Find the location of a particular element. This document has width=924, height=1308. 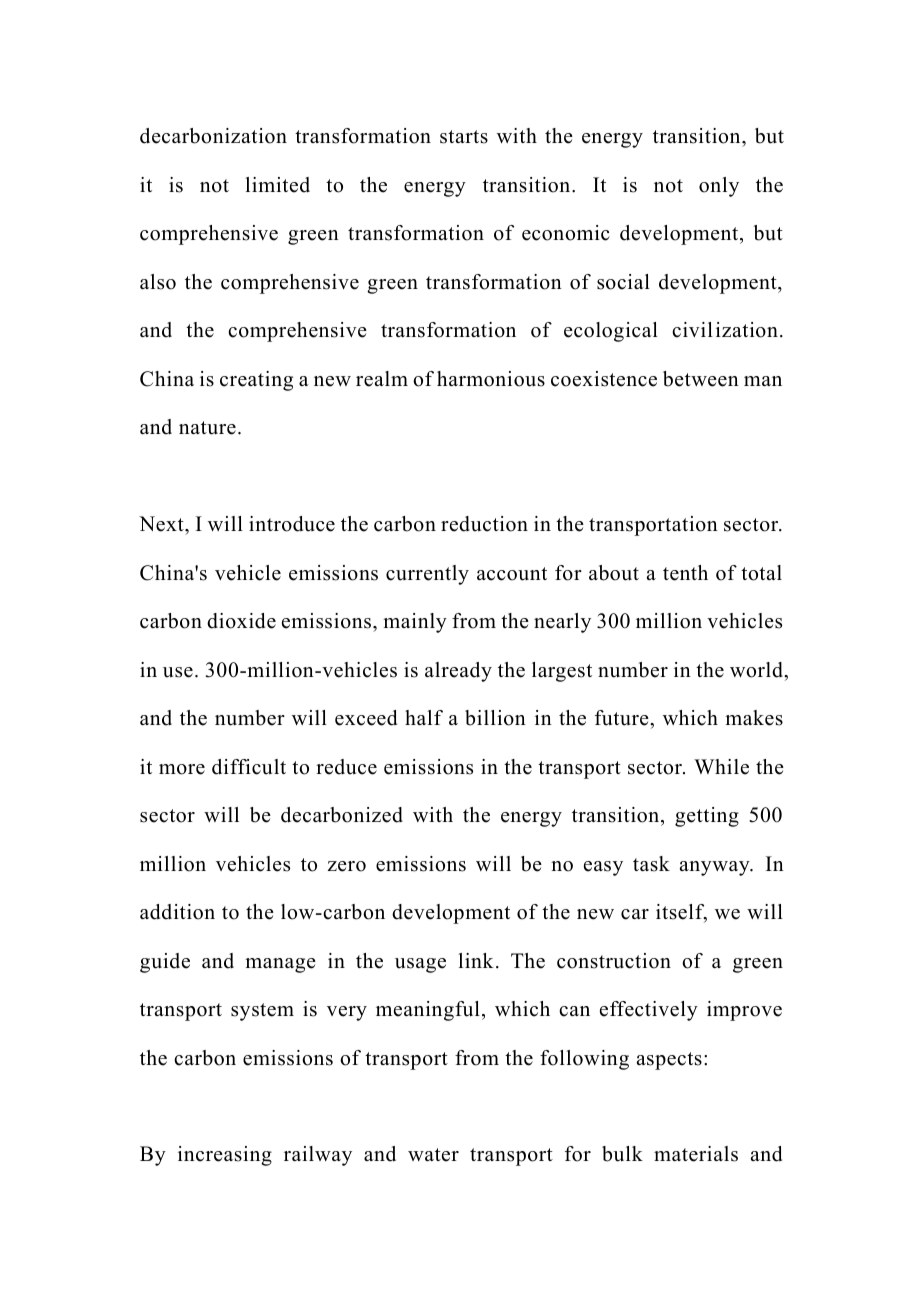

nature is located at coordinates (207, 428).
